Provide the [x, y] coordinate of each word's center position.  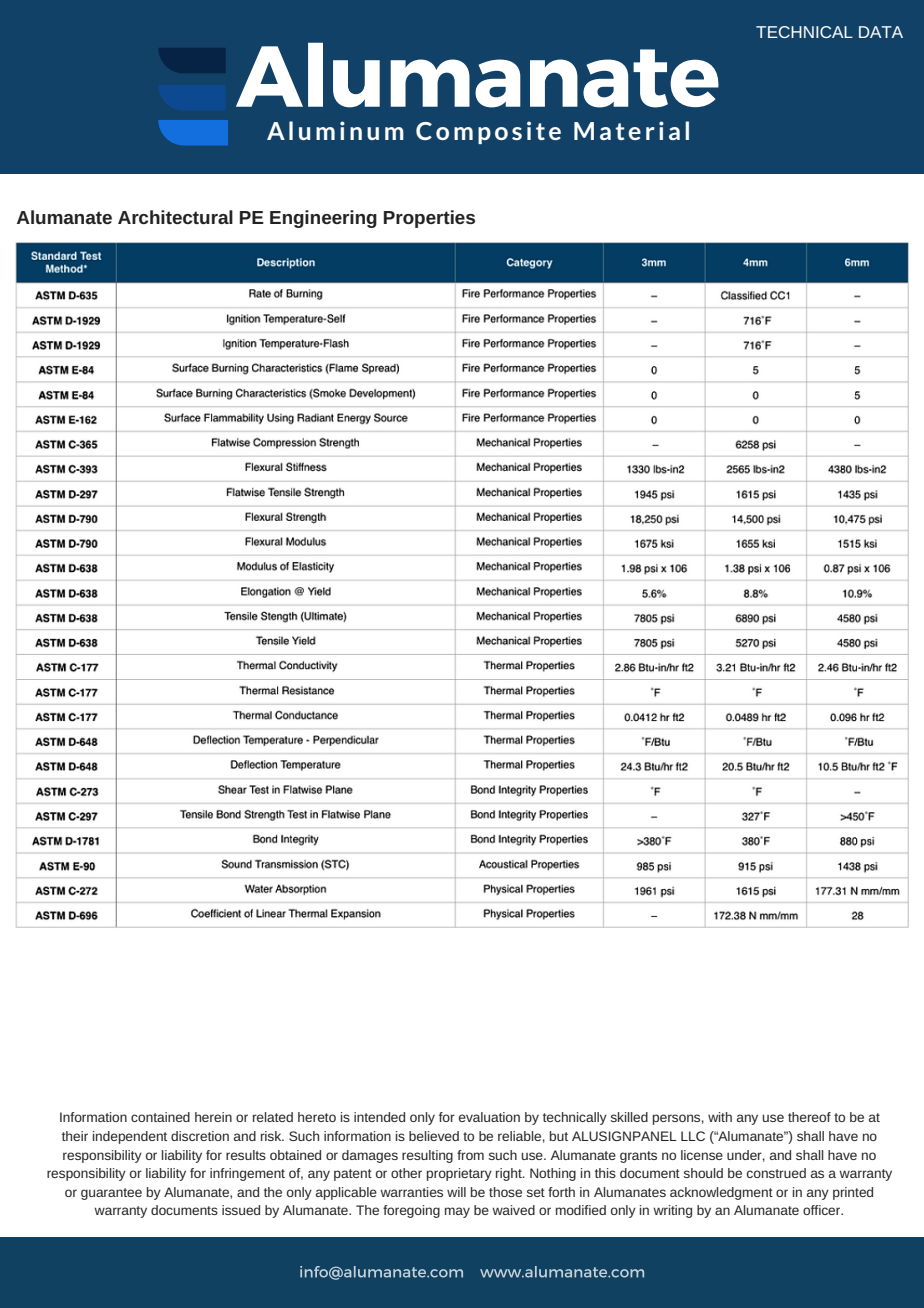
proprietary [459, 1174]
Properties [429, 219]
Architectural [175, 217]
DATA [881, 32]
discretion [200, 1136]
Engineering [323, 219]
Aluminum [335, 130]
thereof [809, 1117]
